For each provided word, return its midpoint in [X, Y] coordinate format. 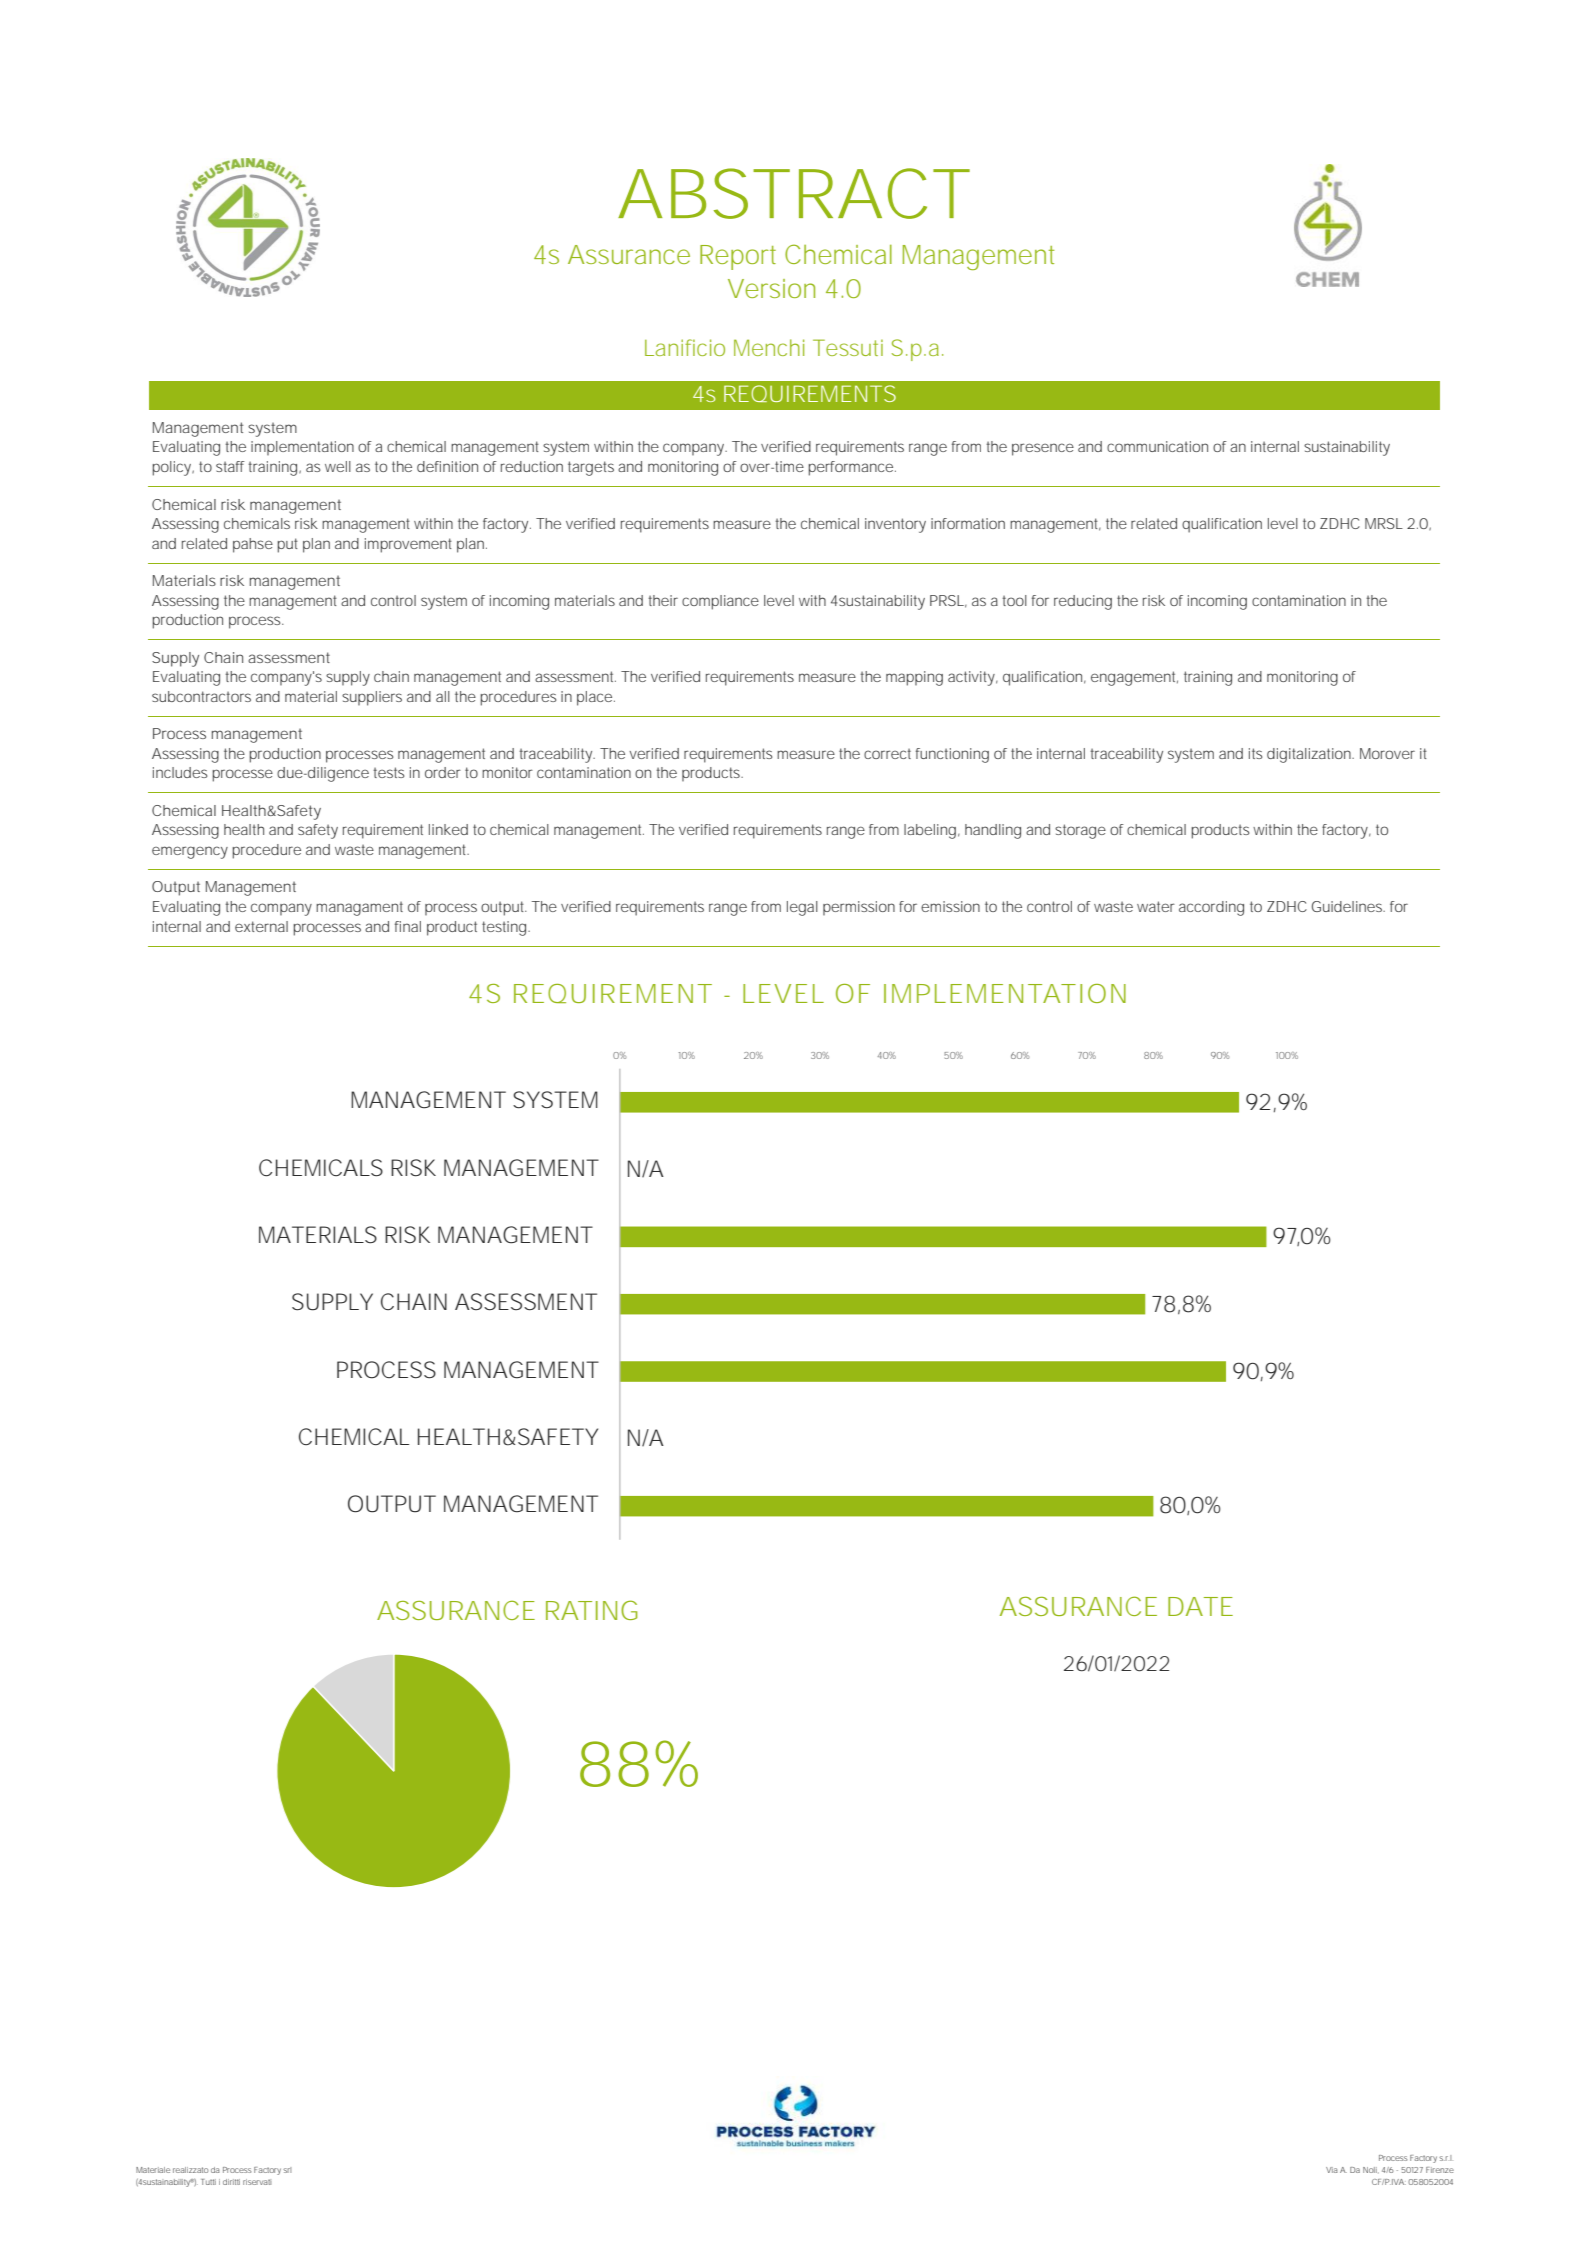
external [261, 926]
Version [771, 288]
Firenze [1440, 2170]
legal [802, 908]
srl [287, 2170]
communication [1157, 446]
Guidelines [1348, 906]
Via [1332, 2170]
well [338, 466]
